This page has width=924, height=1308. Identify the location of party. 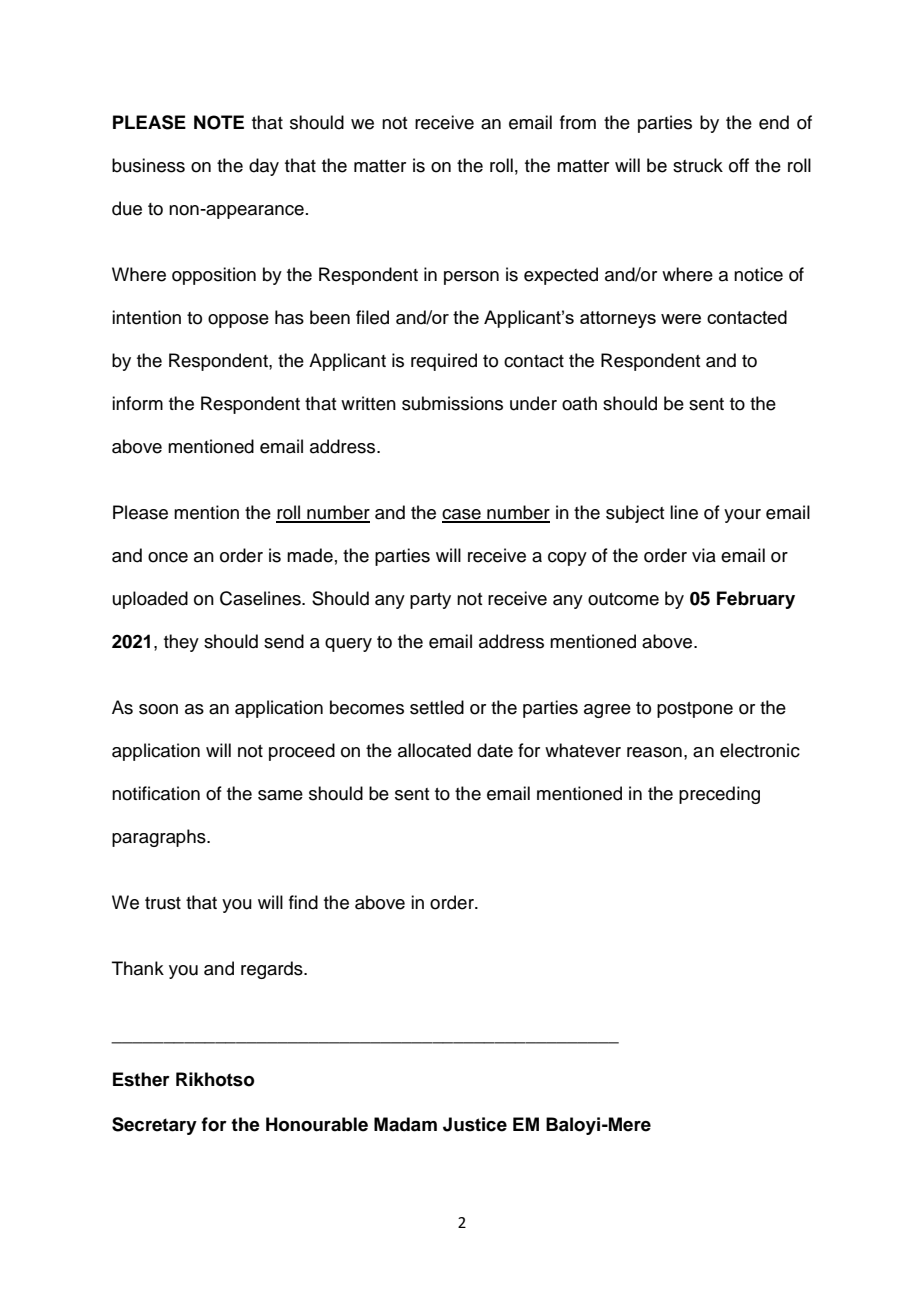
(430, 601).
